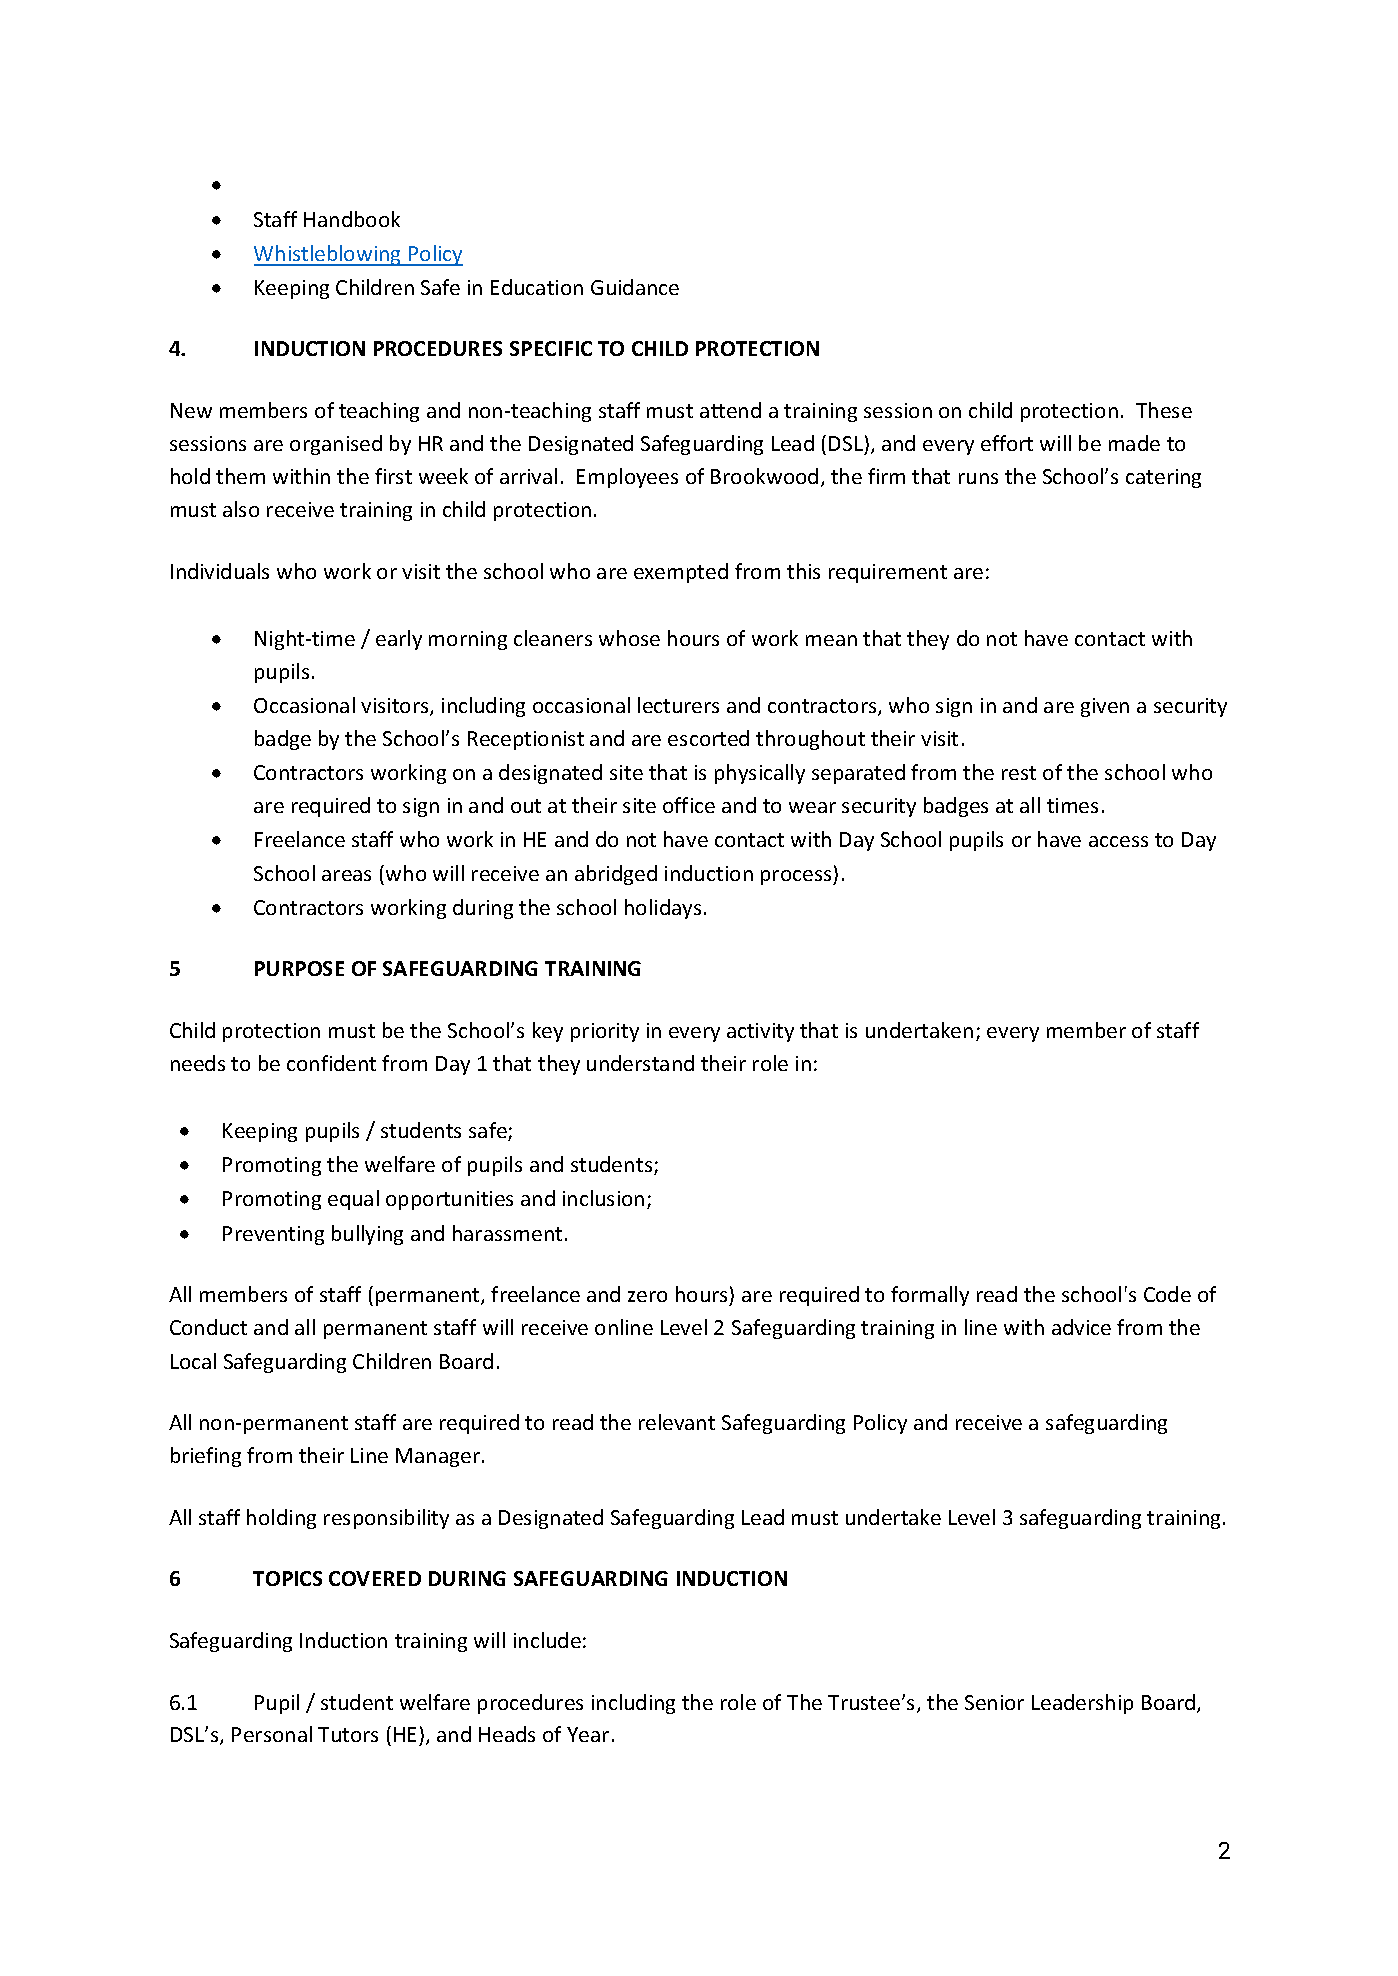 The image size is (1398, 1976). What do you see at coordinates (1081, 1327) in the screenshot?
I see `advice` at bounding box center [1081, 1327].
